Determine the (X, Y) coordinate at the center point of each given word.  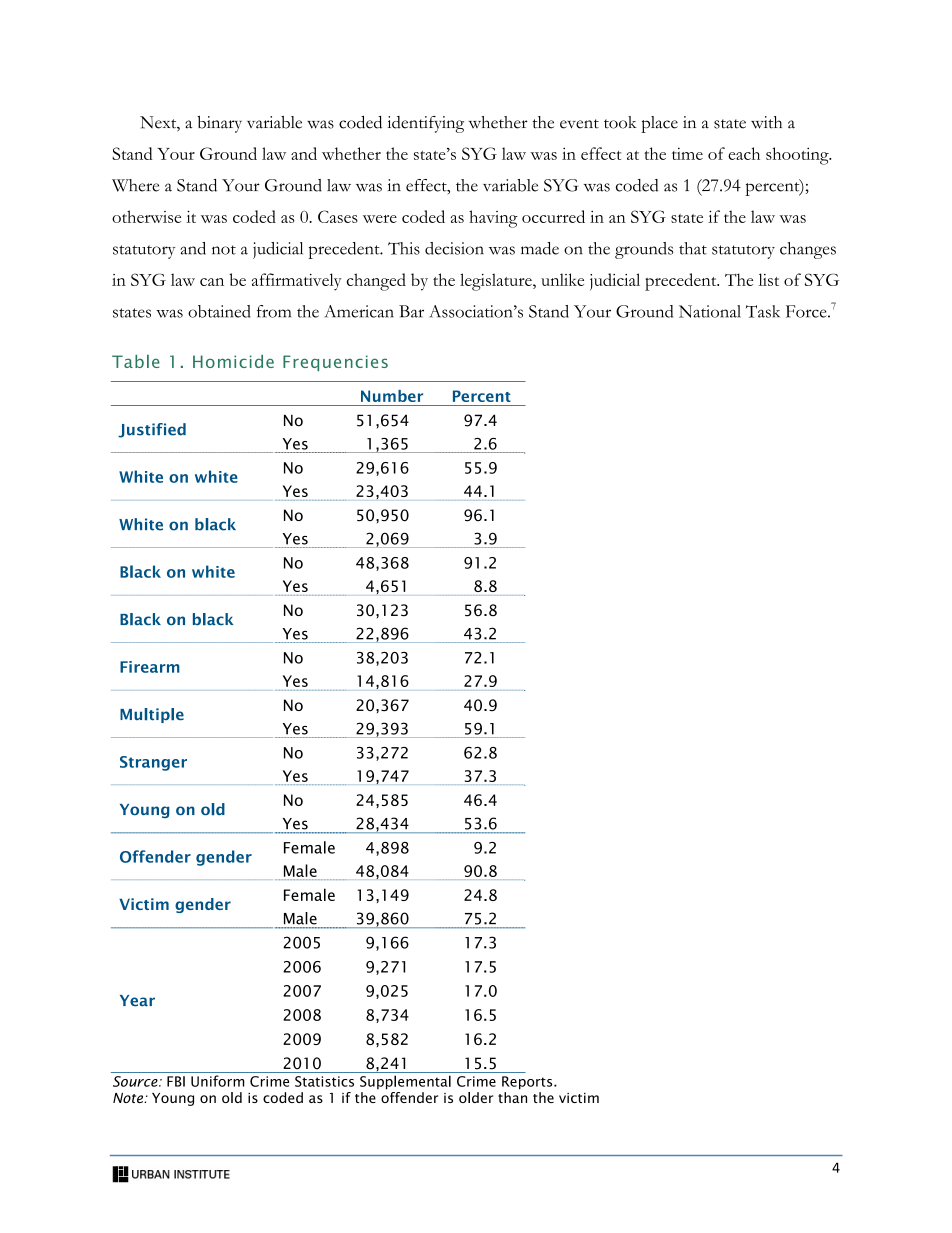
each (744, 153)
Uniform (217, 1081)
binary (219, 124)
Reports (528, 1083)
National (710, 311)
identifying (425, 124)
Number (392, 396)
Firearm (150, 667)
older (476, 1097)
